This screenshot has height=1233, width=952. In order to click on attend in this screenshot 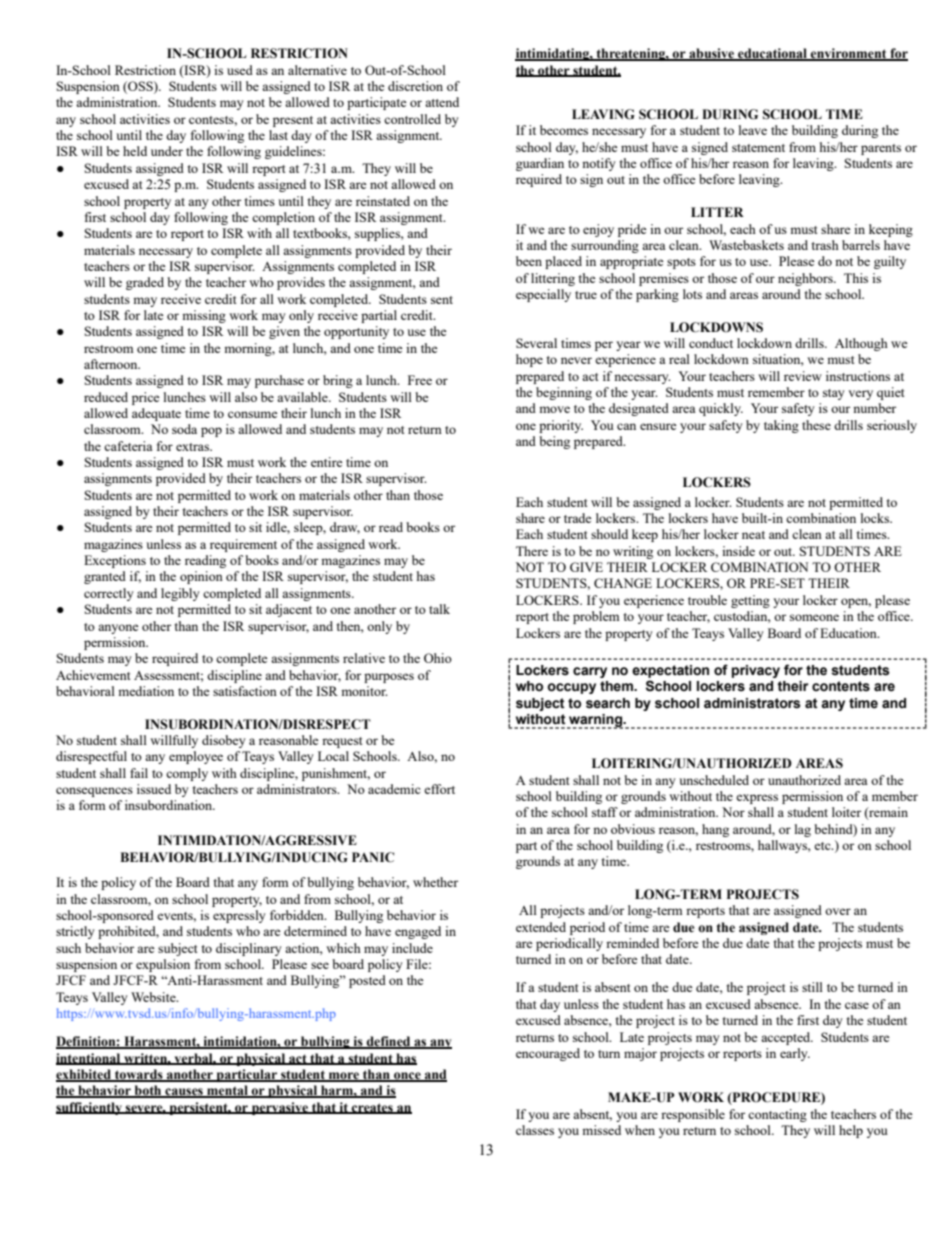, I will do `click(442, 102)`.
